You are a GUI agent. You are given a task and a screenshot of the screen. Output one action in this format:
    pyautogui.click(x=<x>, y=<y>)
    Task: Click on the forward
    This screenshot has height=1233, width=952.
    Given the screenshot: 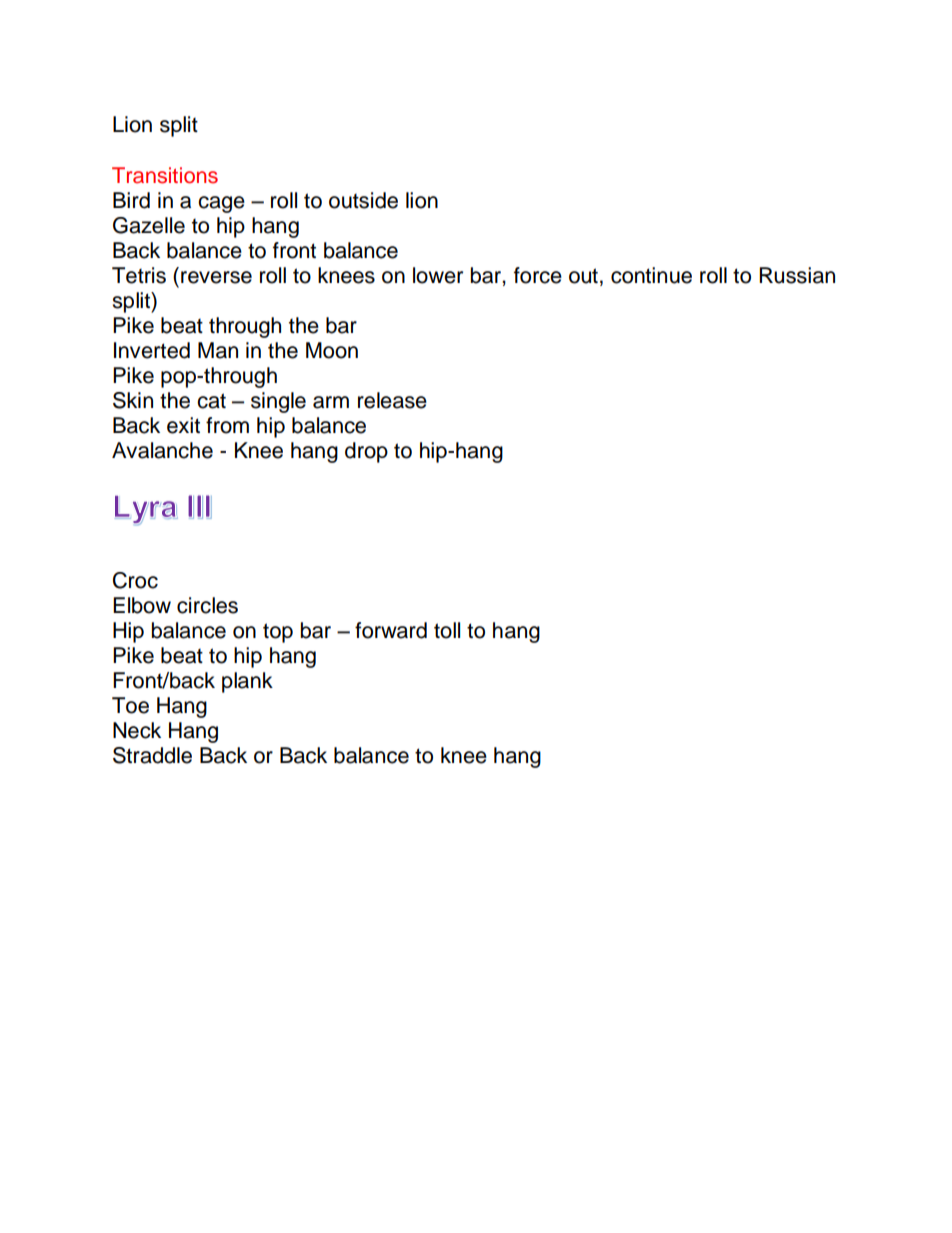 What is the action you would take?
    pyautogui.click(x=391, y=630)
